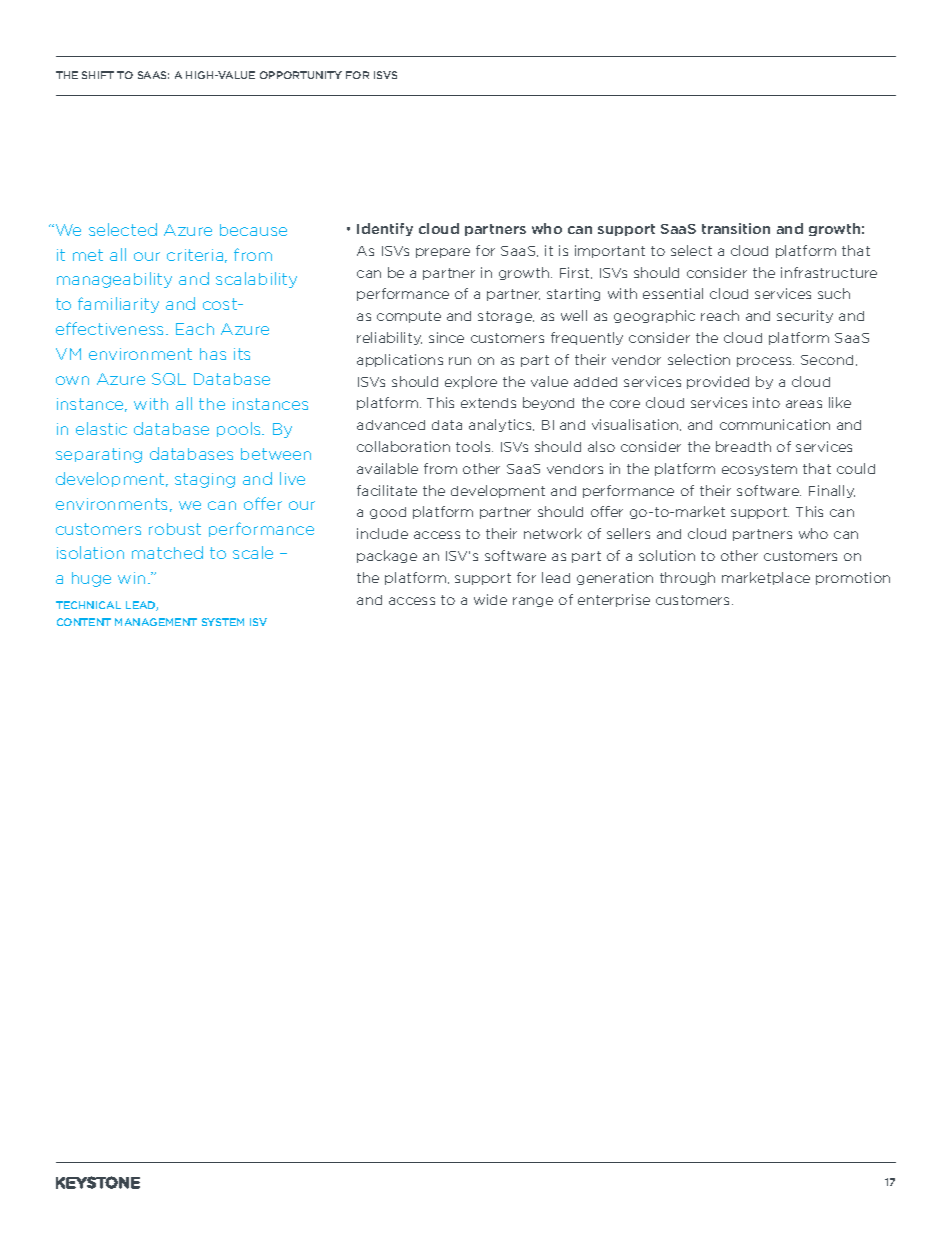 The height and width of the image is (1233, 952). What do you see at coordinates (765, 362) in the image?
I see `process` at bounding box center [765, 362].
